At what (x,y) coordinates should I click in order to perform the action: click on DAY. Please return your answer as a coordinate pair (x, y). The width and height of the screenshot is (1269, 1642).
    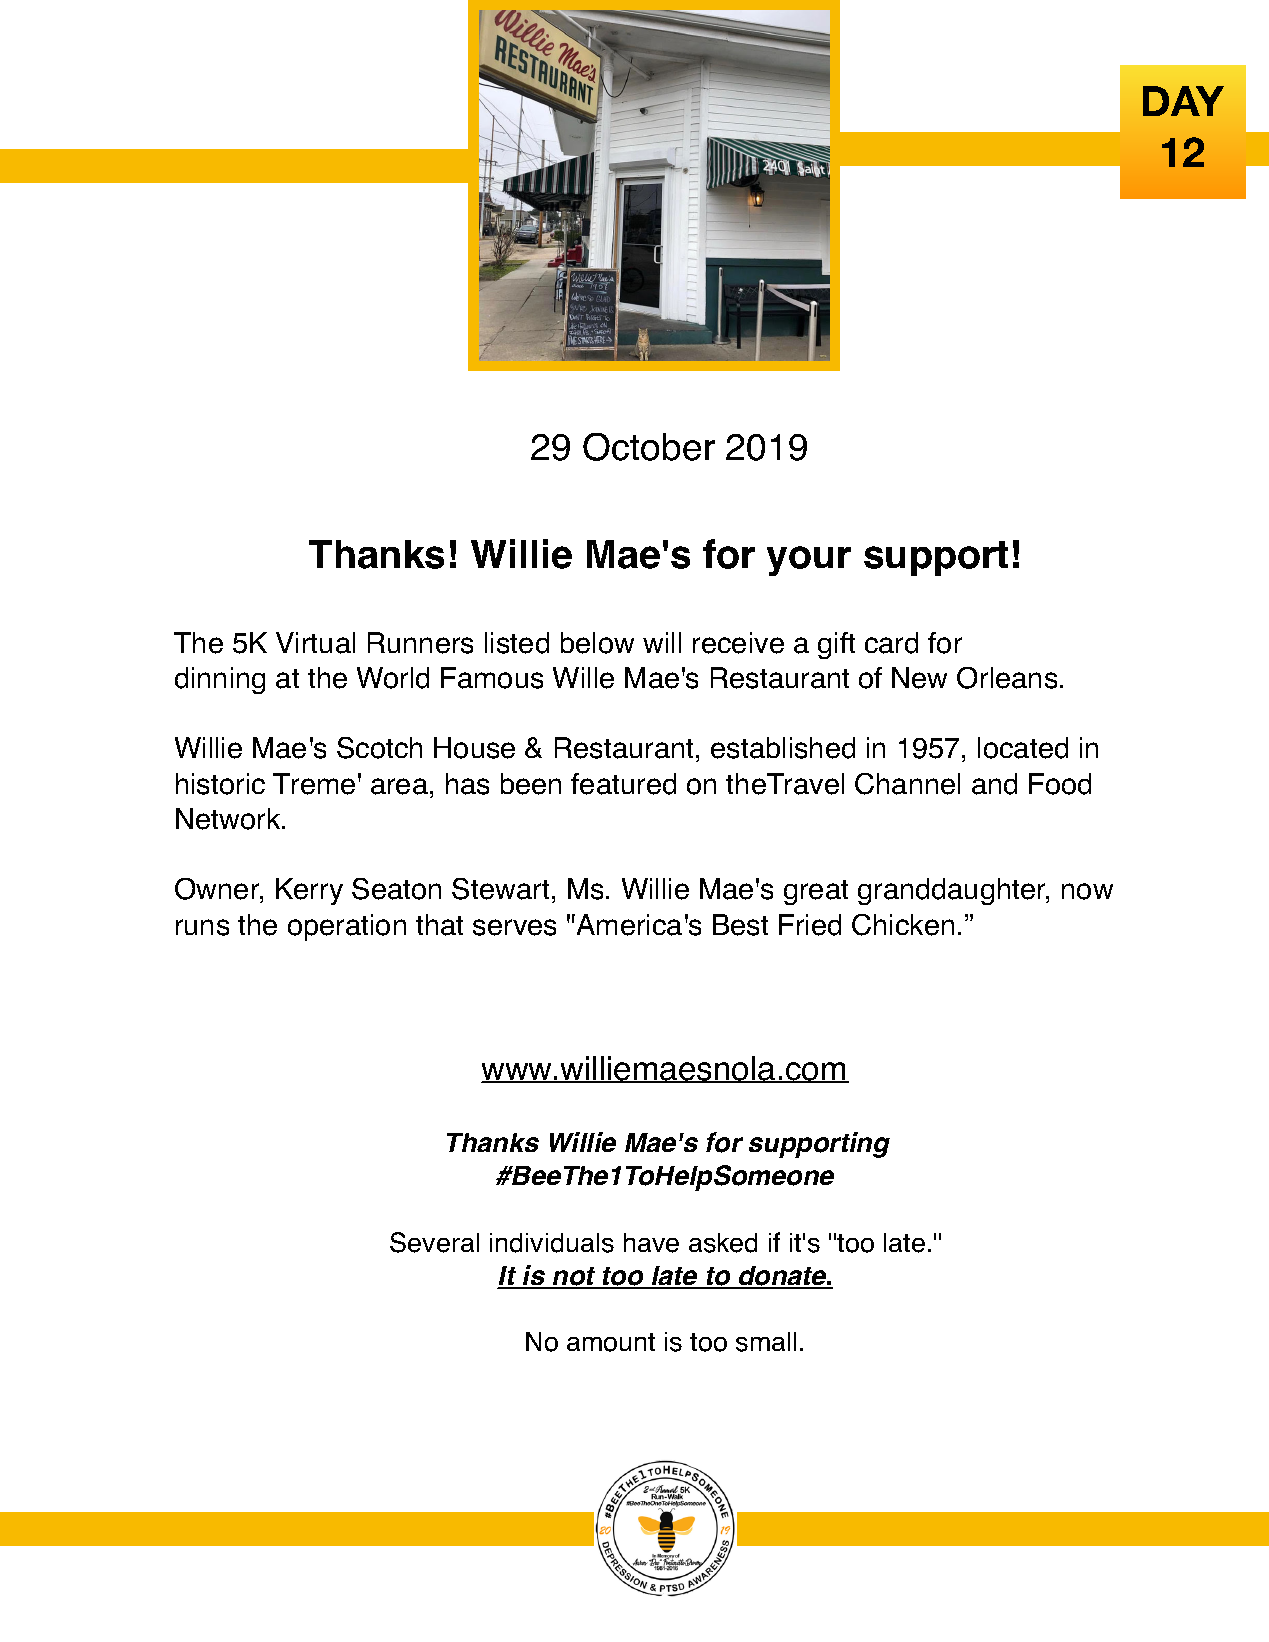
    Looking at the image, I should click on (1183, 101).
